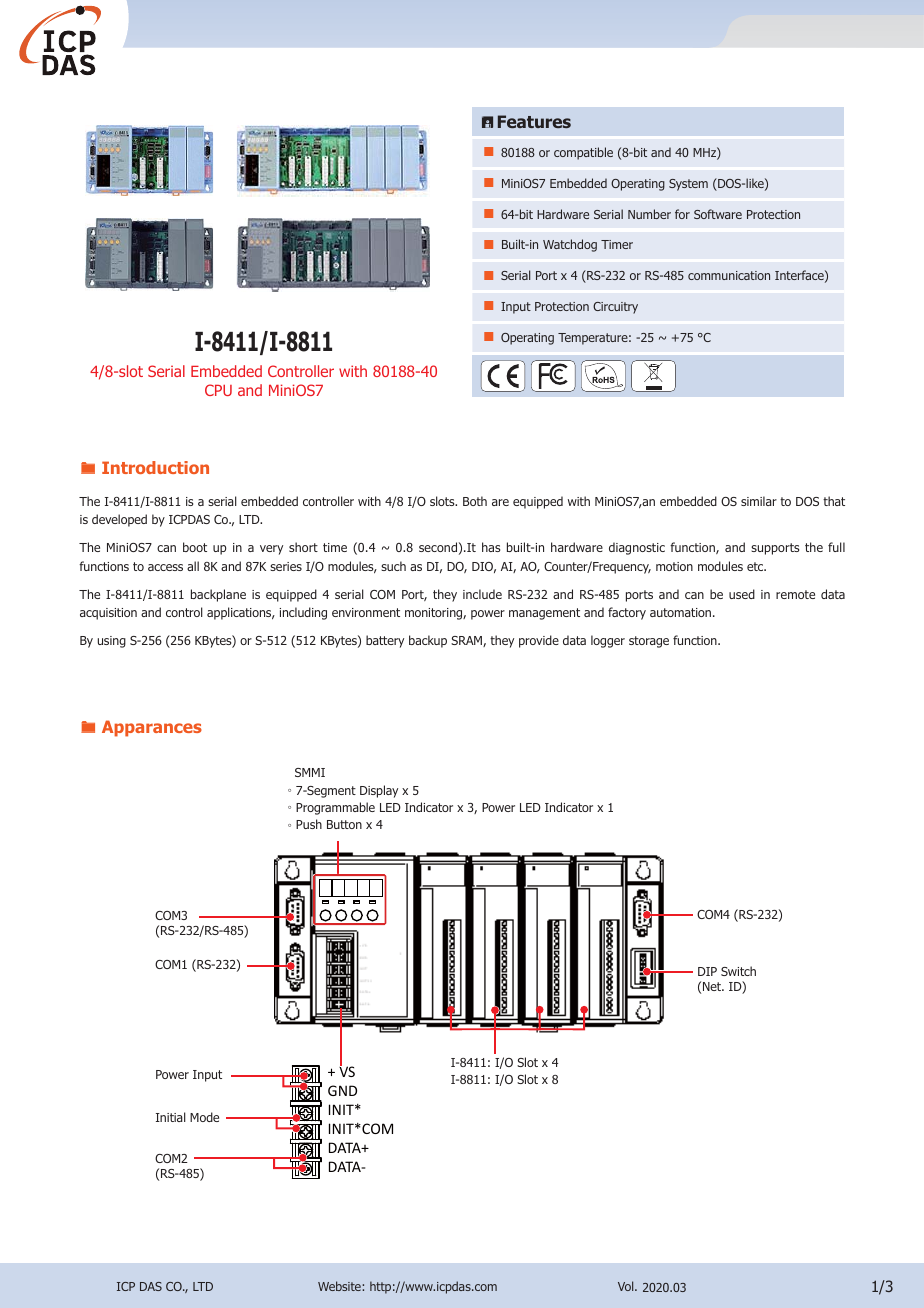 The image size is (924, 1308). What do you see at coordinates (718, 214) in the screenshot?
I see `Software` at bounding box center [718, 214].
